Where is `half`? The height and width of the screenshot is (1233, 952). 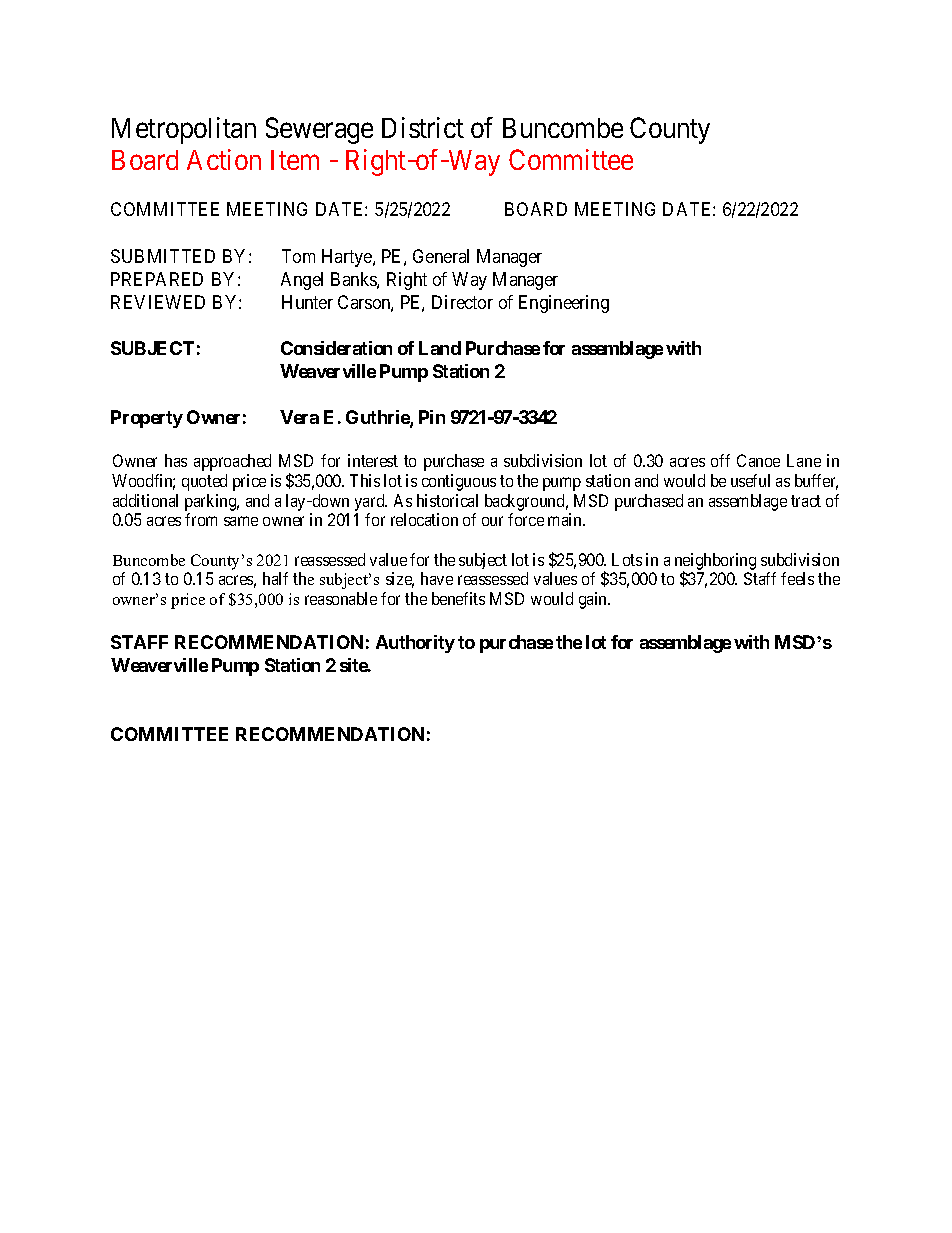
half is located at coordinates (275, 578).
